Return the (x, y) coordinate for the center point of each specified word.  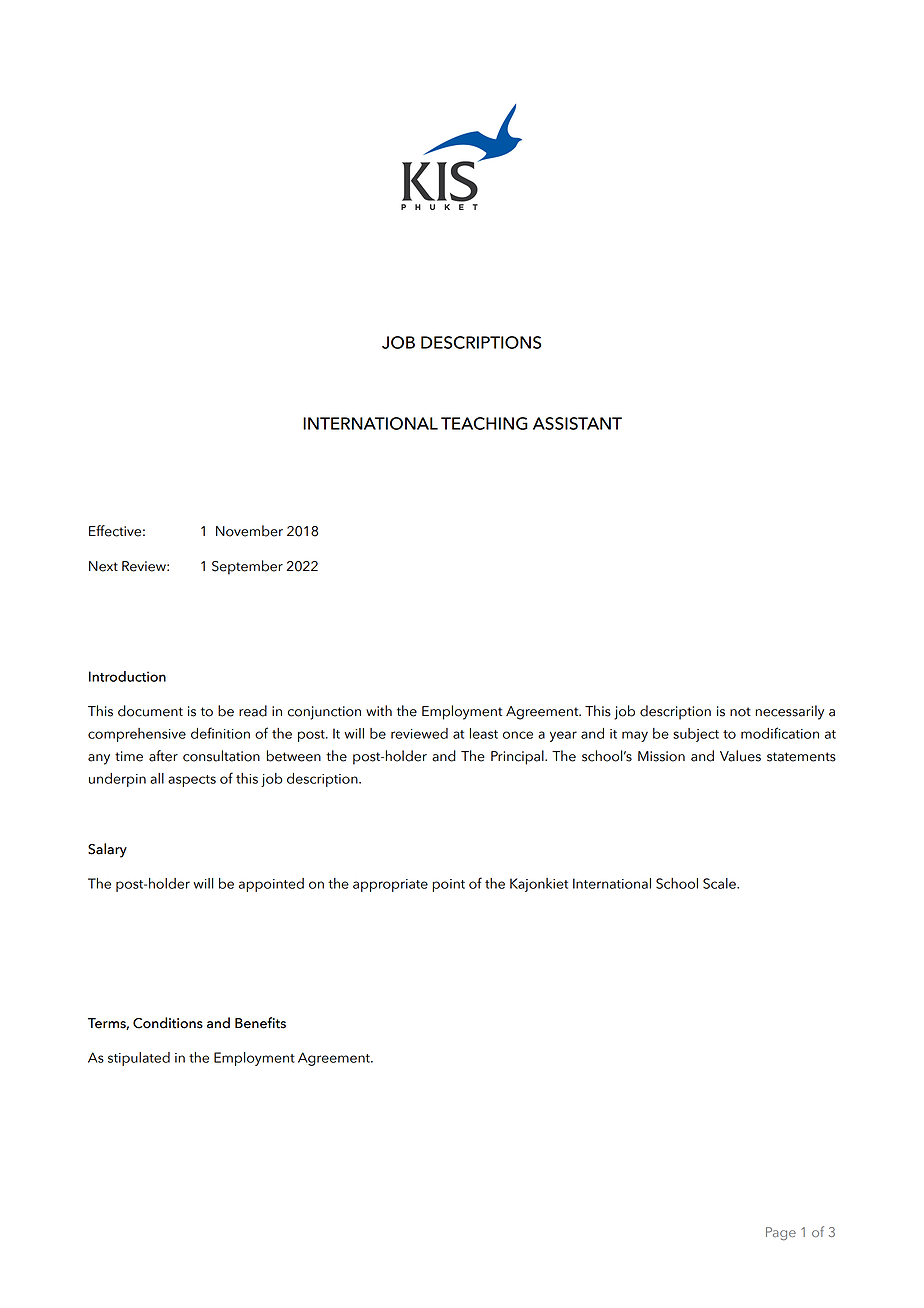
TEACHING (484, 423)
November (249, 531)
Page (781, 1233)
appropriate (390, 885)
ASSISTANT (577, 423)
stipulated (139, 1059)
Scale (720, 883)
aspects (192, 781)
